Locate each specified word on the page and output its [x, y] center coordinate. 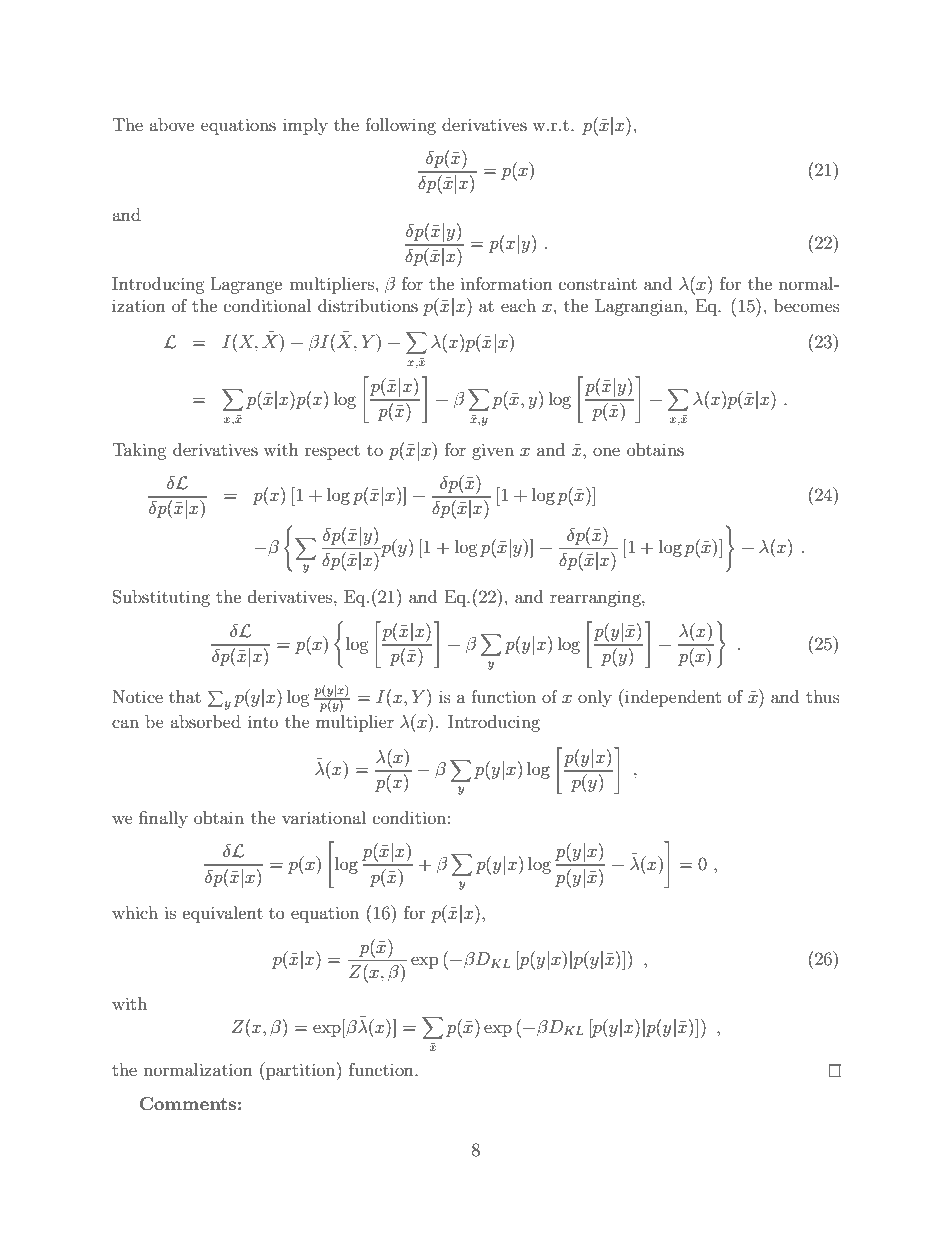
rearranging [596, 599]
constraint [598, 283]
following [400, 126]
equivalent [223, 914]
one [606, 451]
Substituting [161, 598]
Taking [139, 451]
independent [672, 698]
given [493, 451]
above [171, 124]
